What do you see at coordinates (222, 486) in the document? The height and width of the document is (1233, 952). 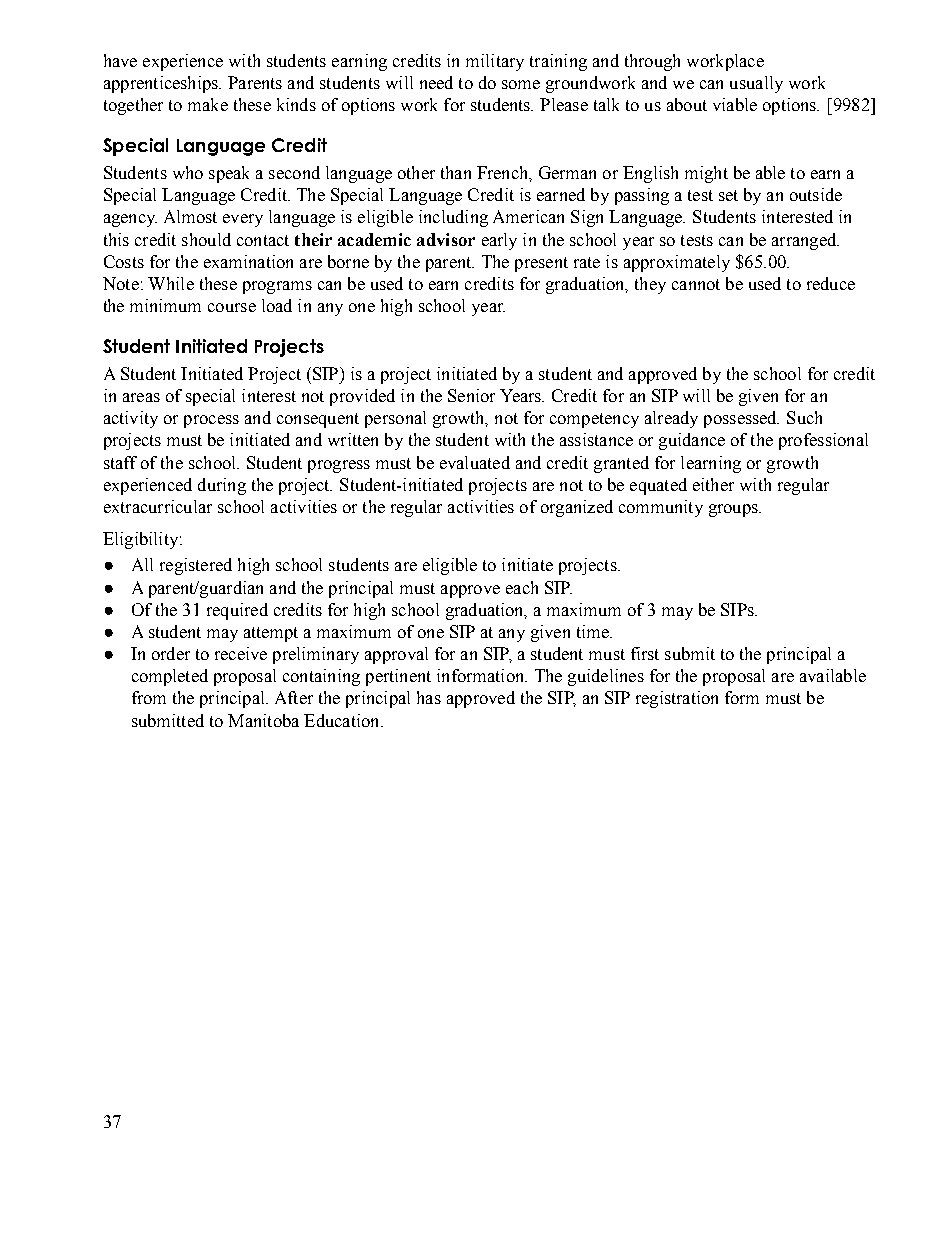 I see `during` at bounding box center [222, 486].
